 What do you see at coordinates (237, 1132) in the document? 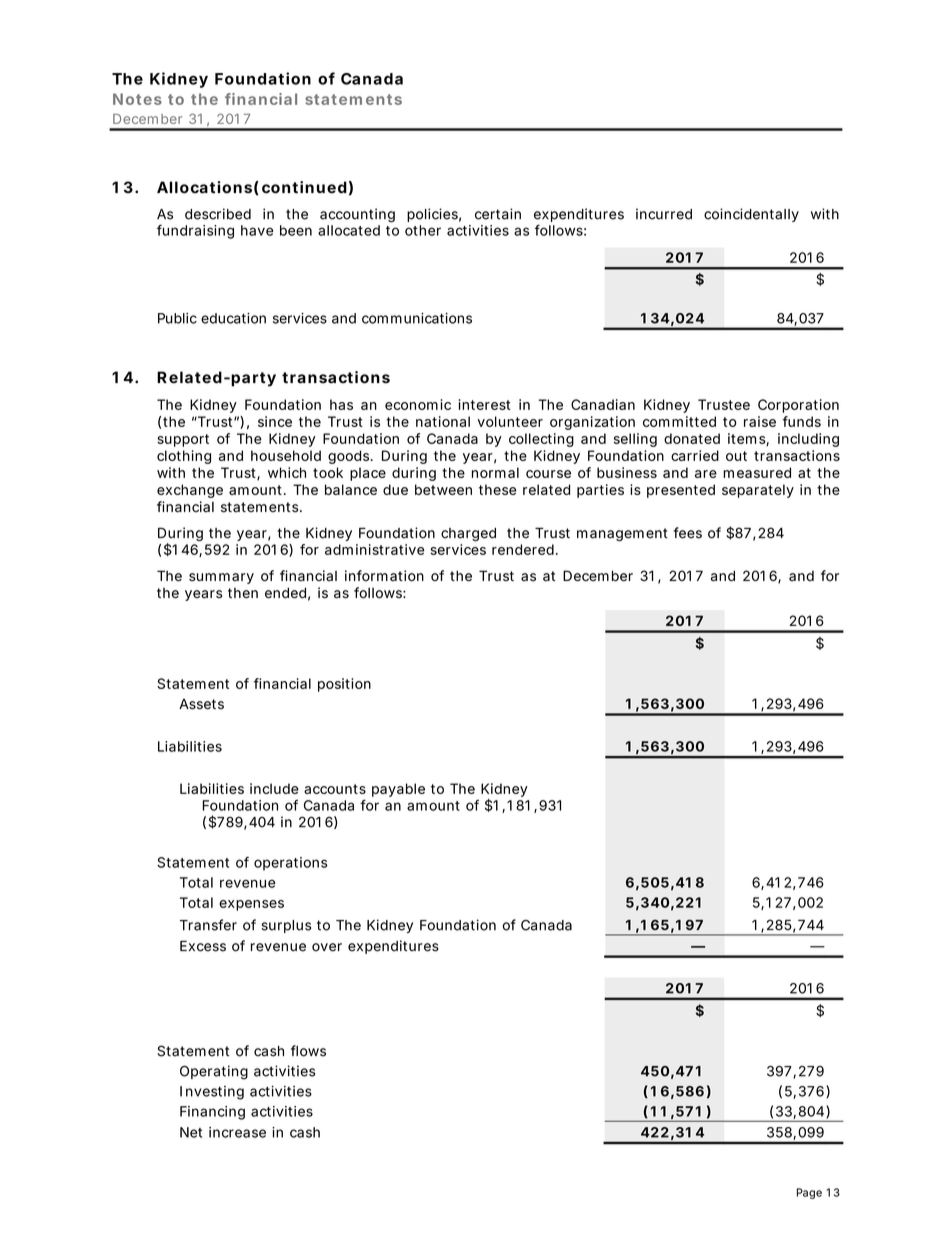
I see `increase` at bounding box center [237, 1132].
